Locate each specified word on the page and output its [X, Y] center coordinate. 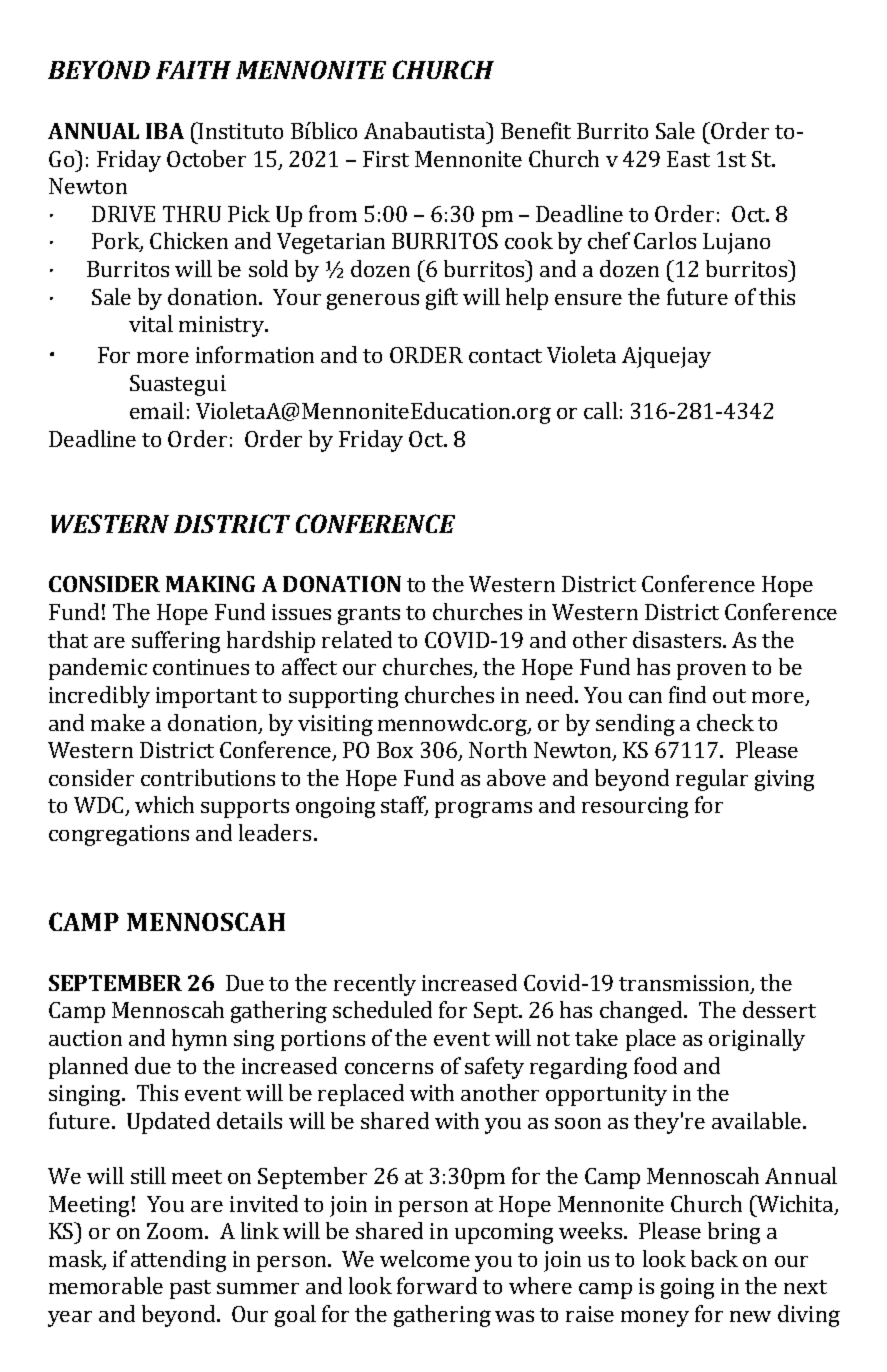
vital [151, 323]
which [164, 804]
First [386, 159]
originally [757, 1040]
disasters [678, 639]
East [688, 159]
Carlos [665, 240]
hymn [199, 1040]
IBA [165, 131]
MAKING [210, 584]
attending [178, 1261]
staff [404, 806]
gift [442, 299]
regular [712, 780]
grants [369, 615]
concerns [389, 1068]
